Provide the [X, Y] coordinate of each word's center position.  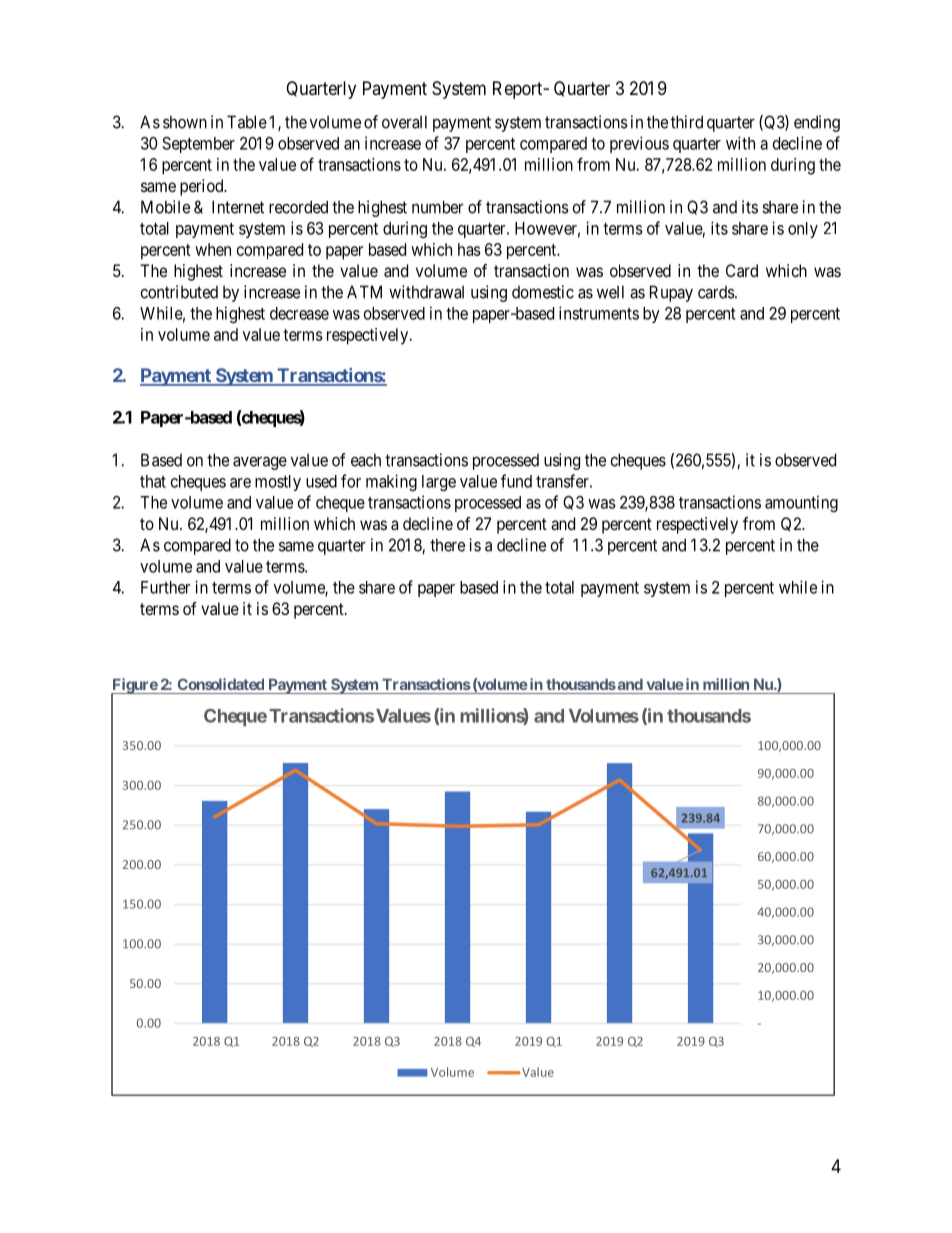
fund [516, 481]
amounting [801, 503]
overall [404, 122]
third [687, 122]
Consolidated [221, 684]
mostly [278, 483]
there [447, 545]
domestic [543, 292]
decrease [299, 313]
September [198, 145]
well [610, 292]
